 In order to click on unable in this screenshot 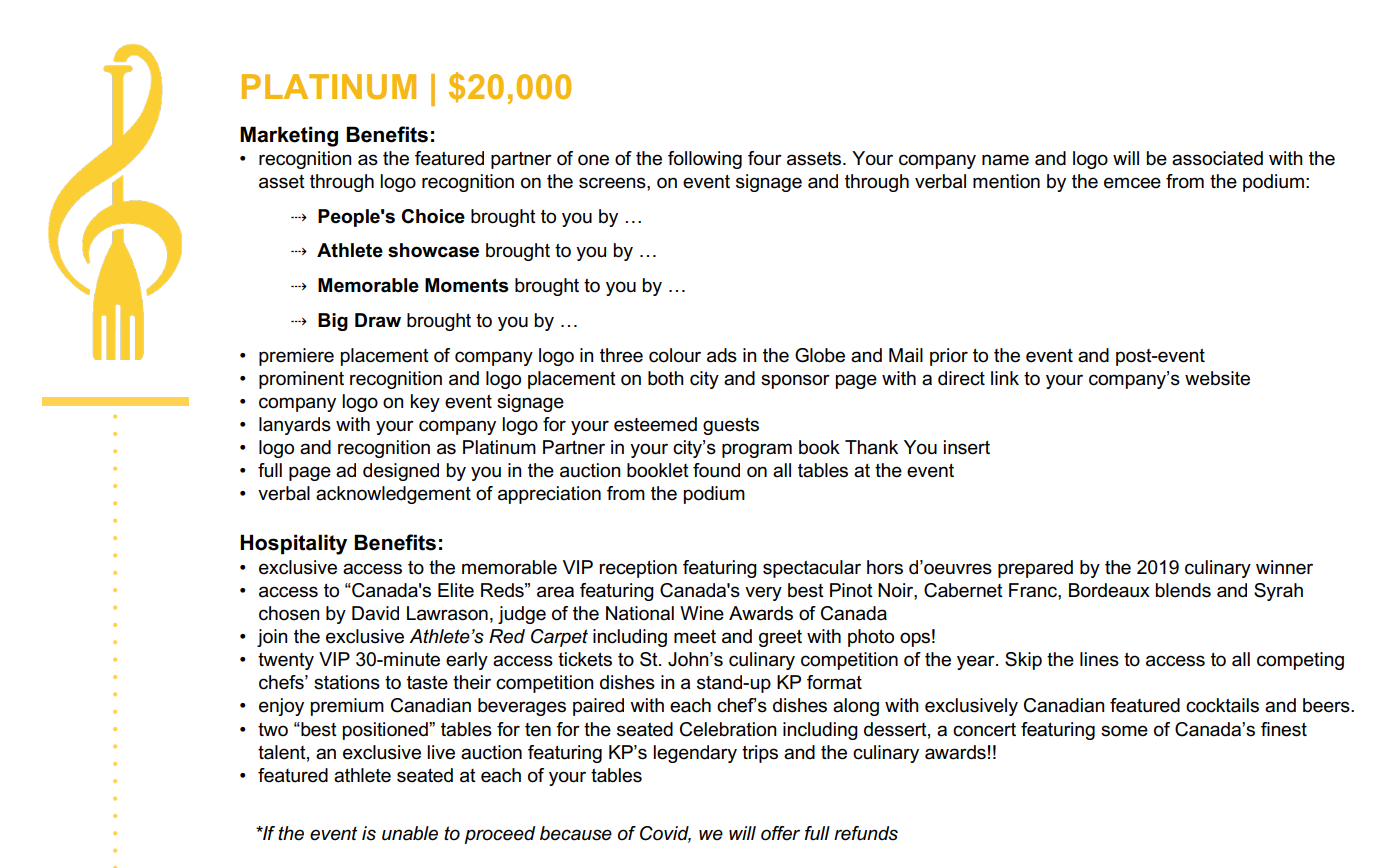, I will do `click(410, 833)`.
